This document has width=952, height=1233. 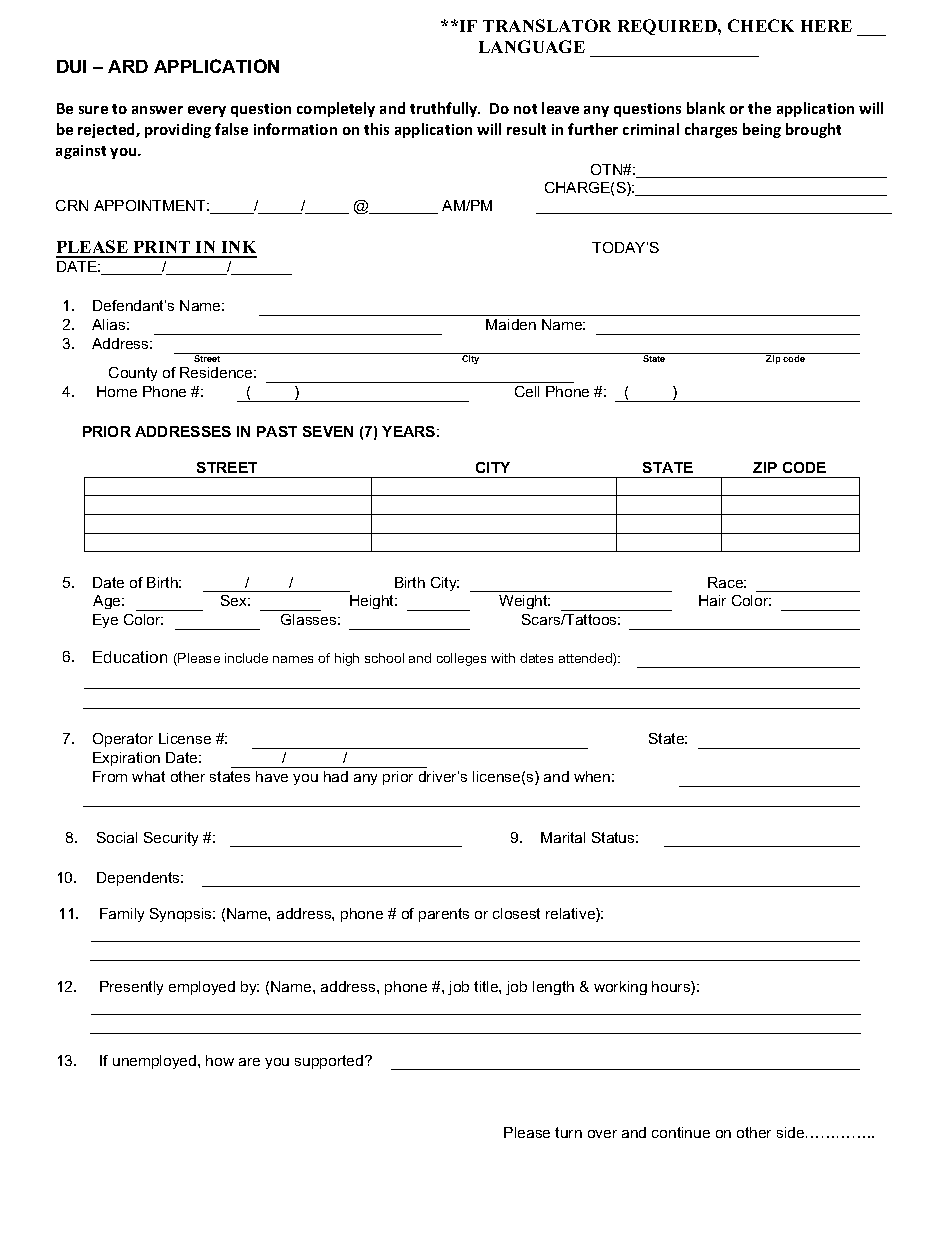 What do you see at coordinates (220, 1060) in the document?
I see `how` at bounding box center [220, 1060].
